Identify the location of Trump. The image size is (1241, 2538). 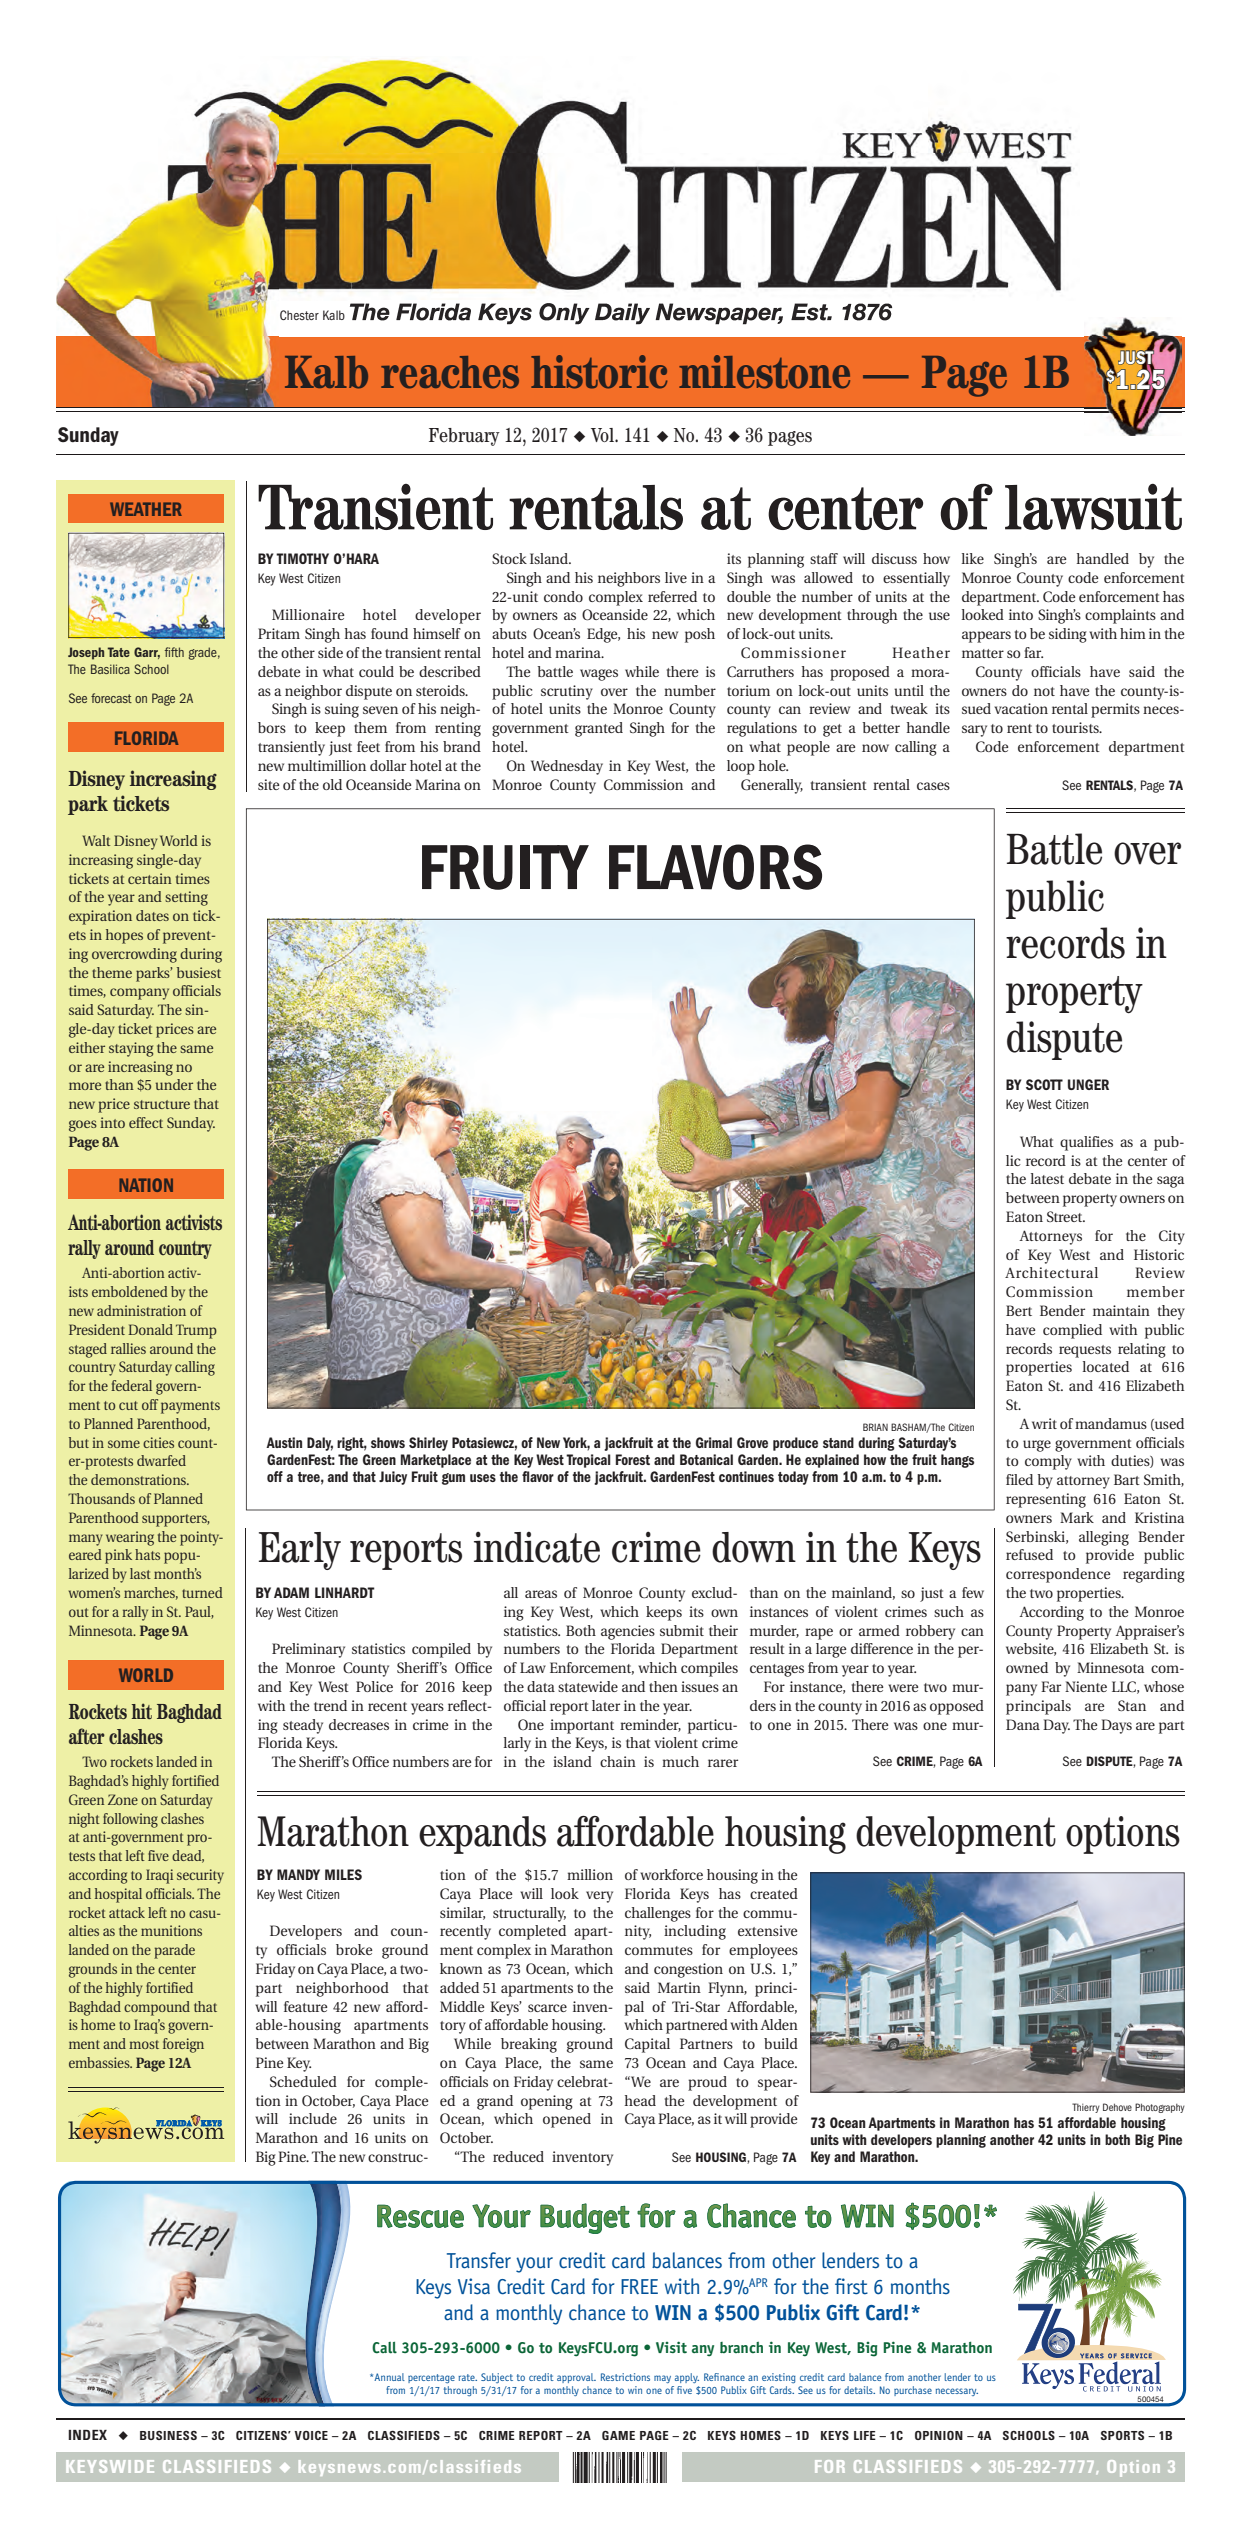
(196, 1331).
